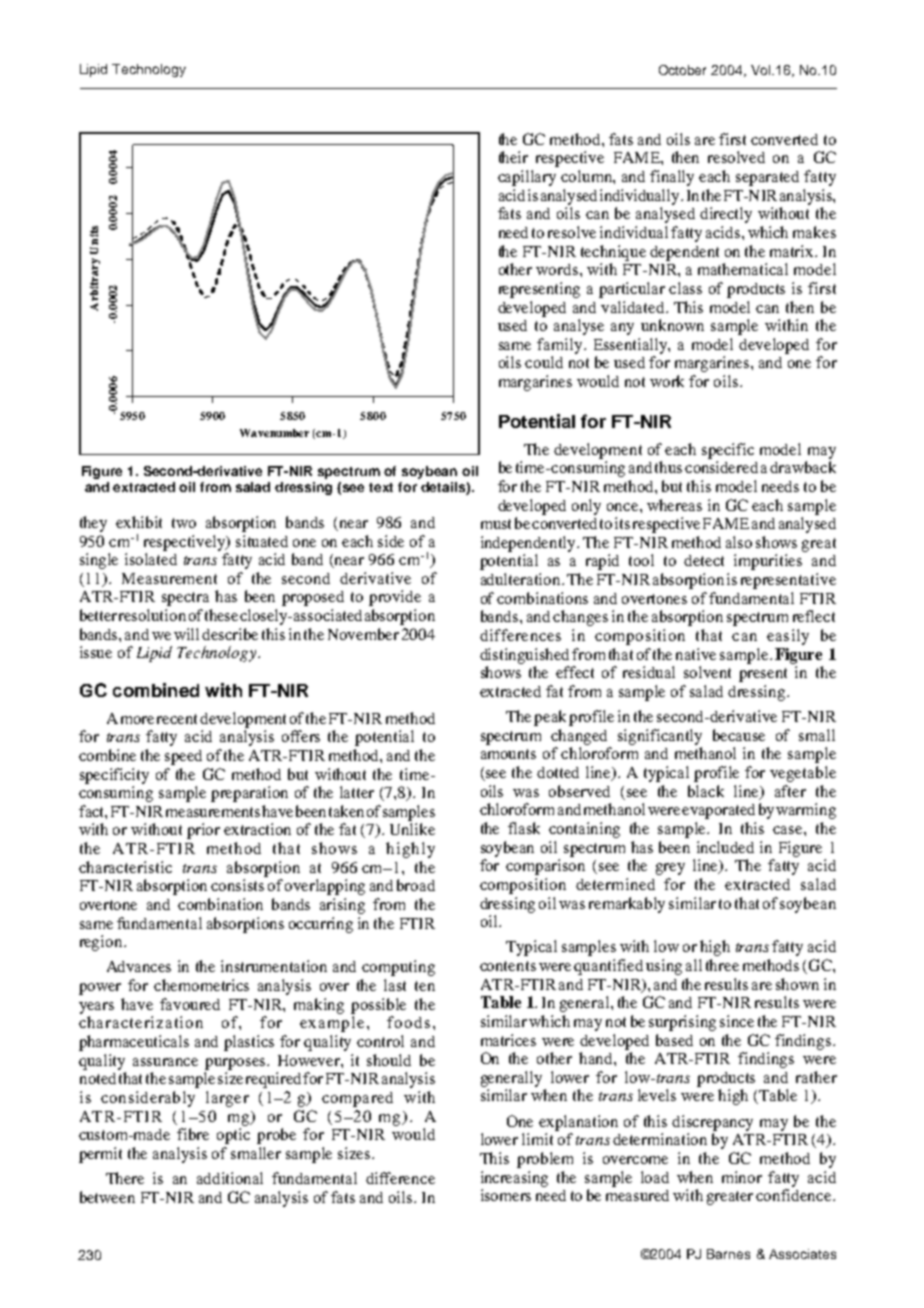  Describe the element at coordinates (506, 1195) in the screenshot. I see `isomers` at that location.
